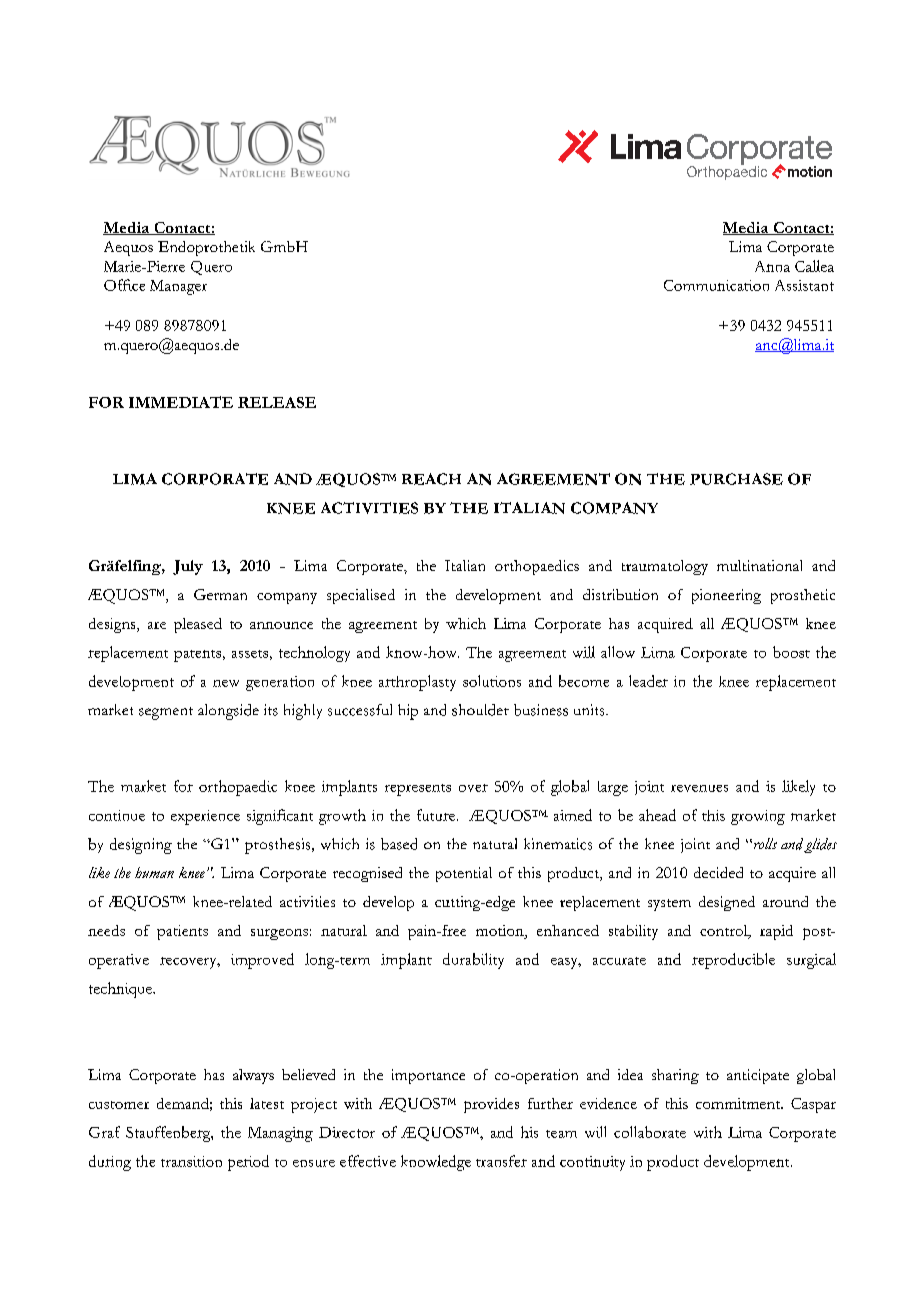  I want to click on Communication, so click(716, 285).
